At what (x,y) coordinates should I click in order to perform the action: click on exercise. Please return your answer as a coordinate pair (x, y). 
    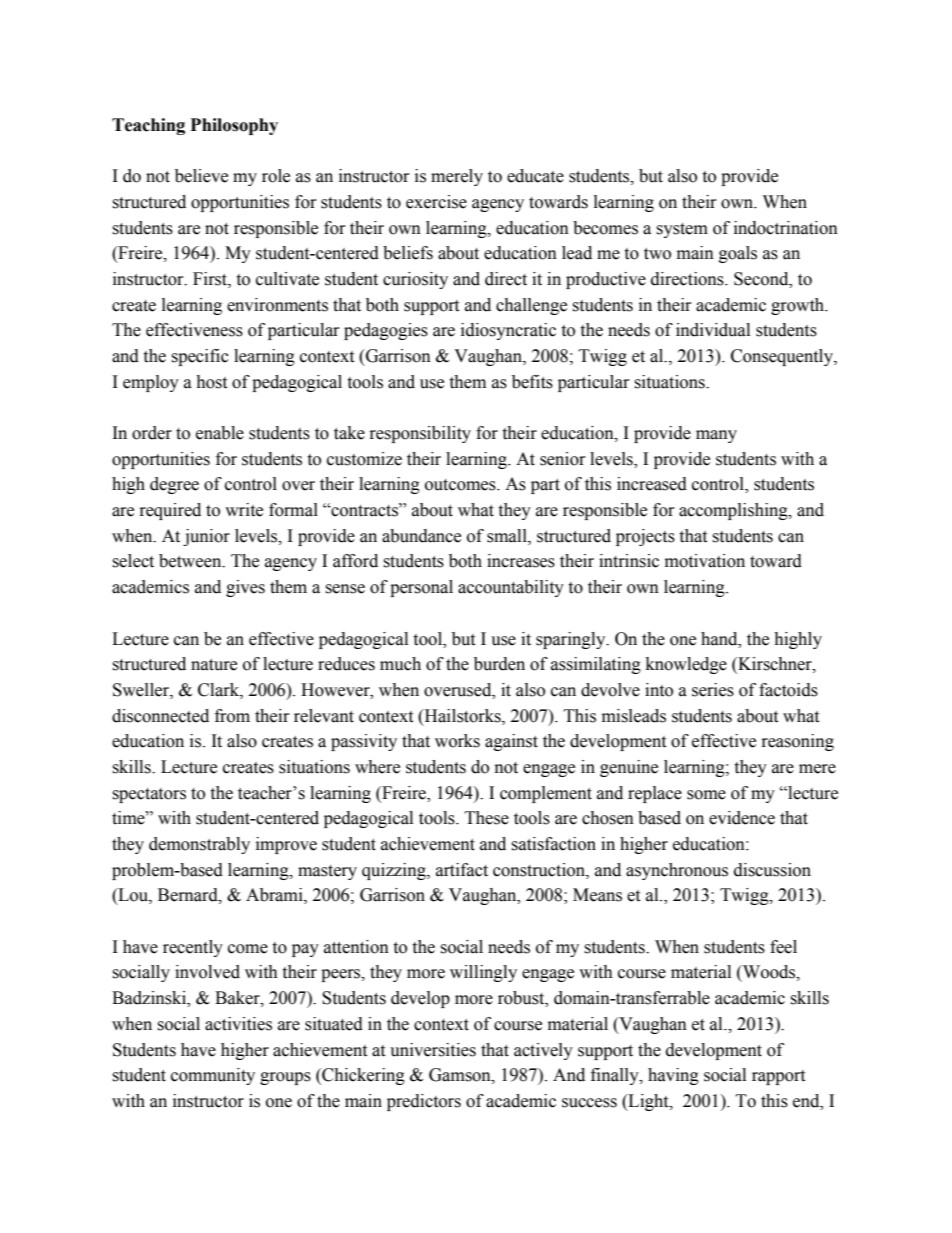
    Looking at the image, I should click on (436, 202).
